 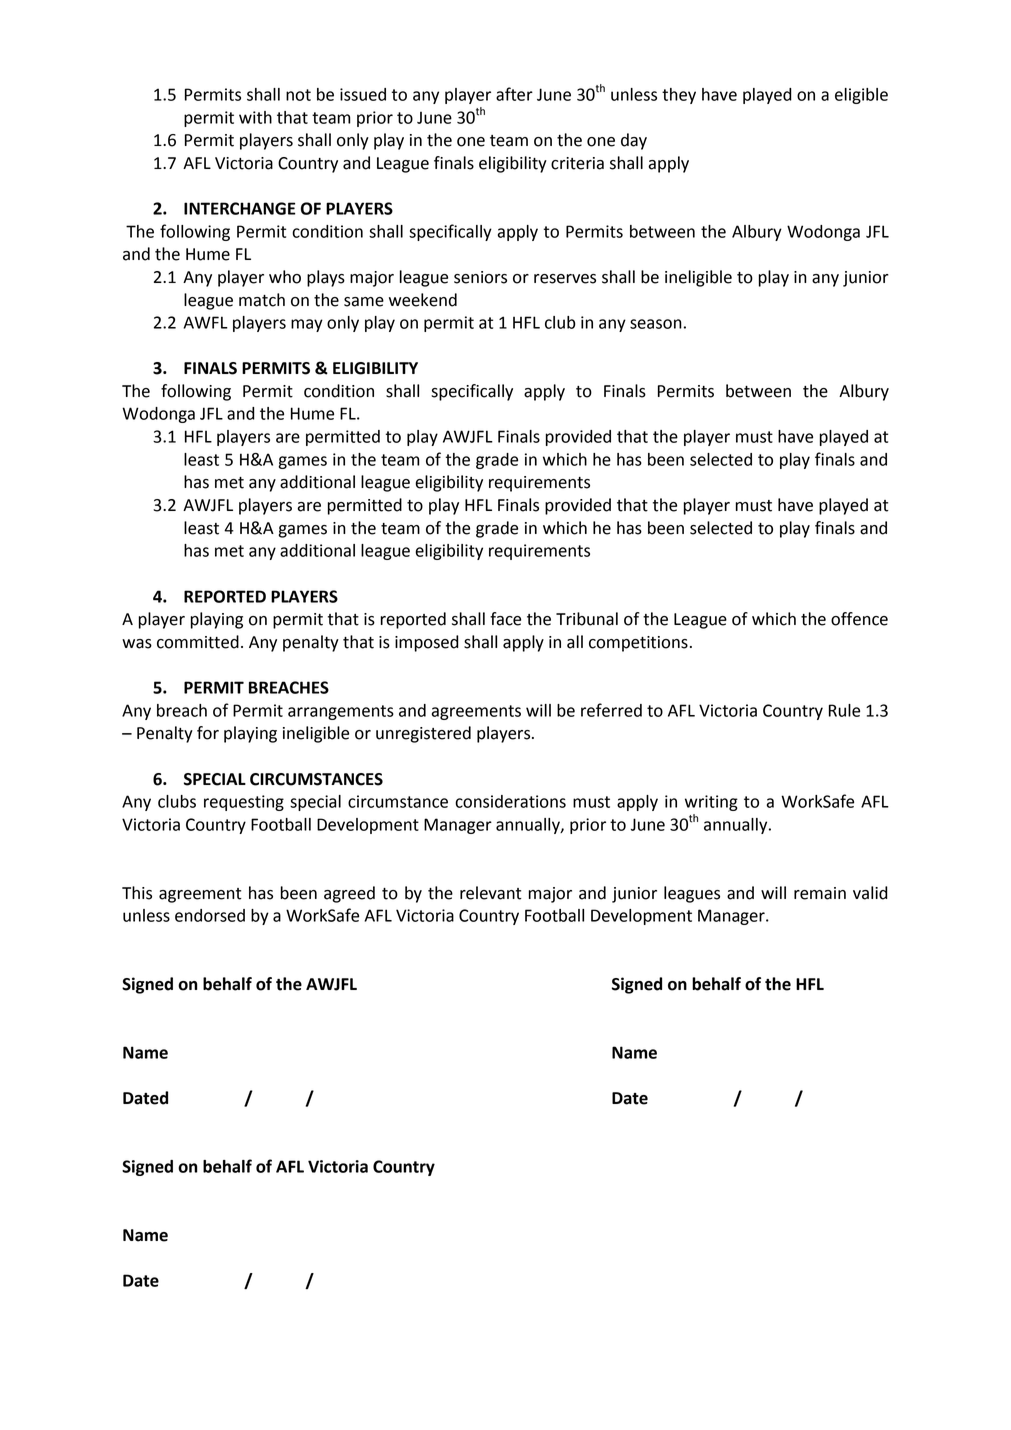 I want to click on relevant, so click(x=491, y=893).
